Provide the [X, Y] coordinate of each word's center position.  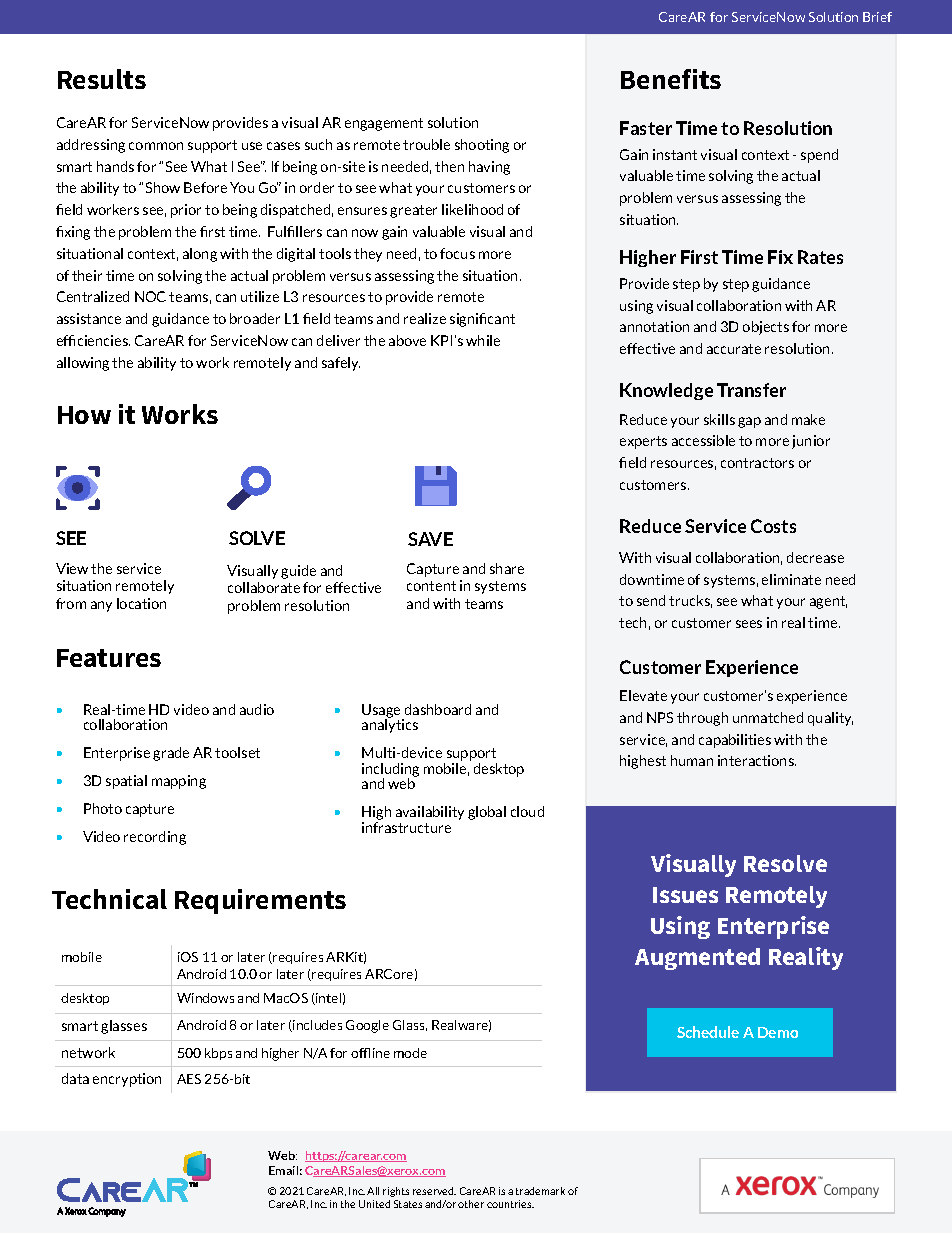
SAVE [430, 539]
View [72, 568]
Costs [773, 526]
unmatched [768, 717]
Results [102, 79]
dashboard [438, 709]
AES [189, 1079]
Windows [205, 998]
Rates [820, 257]
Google [367, 1026]
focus [457, 253]
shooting [482, 146]
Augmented [697, 959]
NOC [150, 296]
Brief [877, 17]
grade [171, 754]
